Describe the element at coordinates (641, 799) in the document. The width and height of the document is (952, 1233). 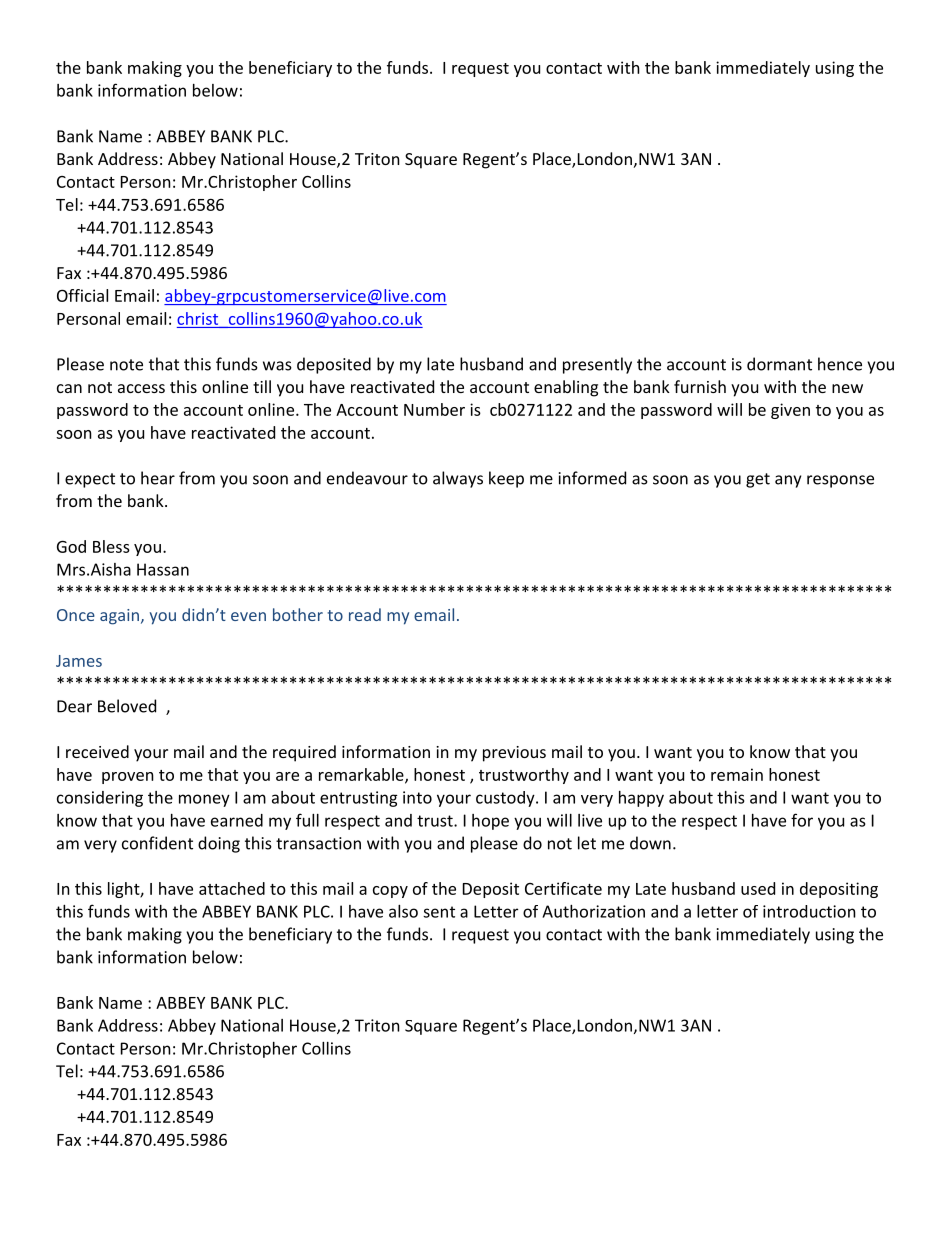
I see `happy` at that location.
